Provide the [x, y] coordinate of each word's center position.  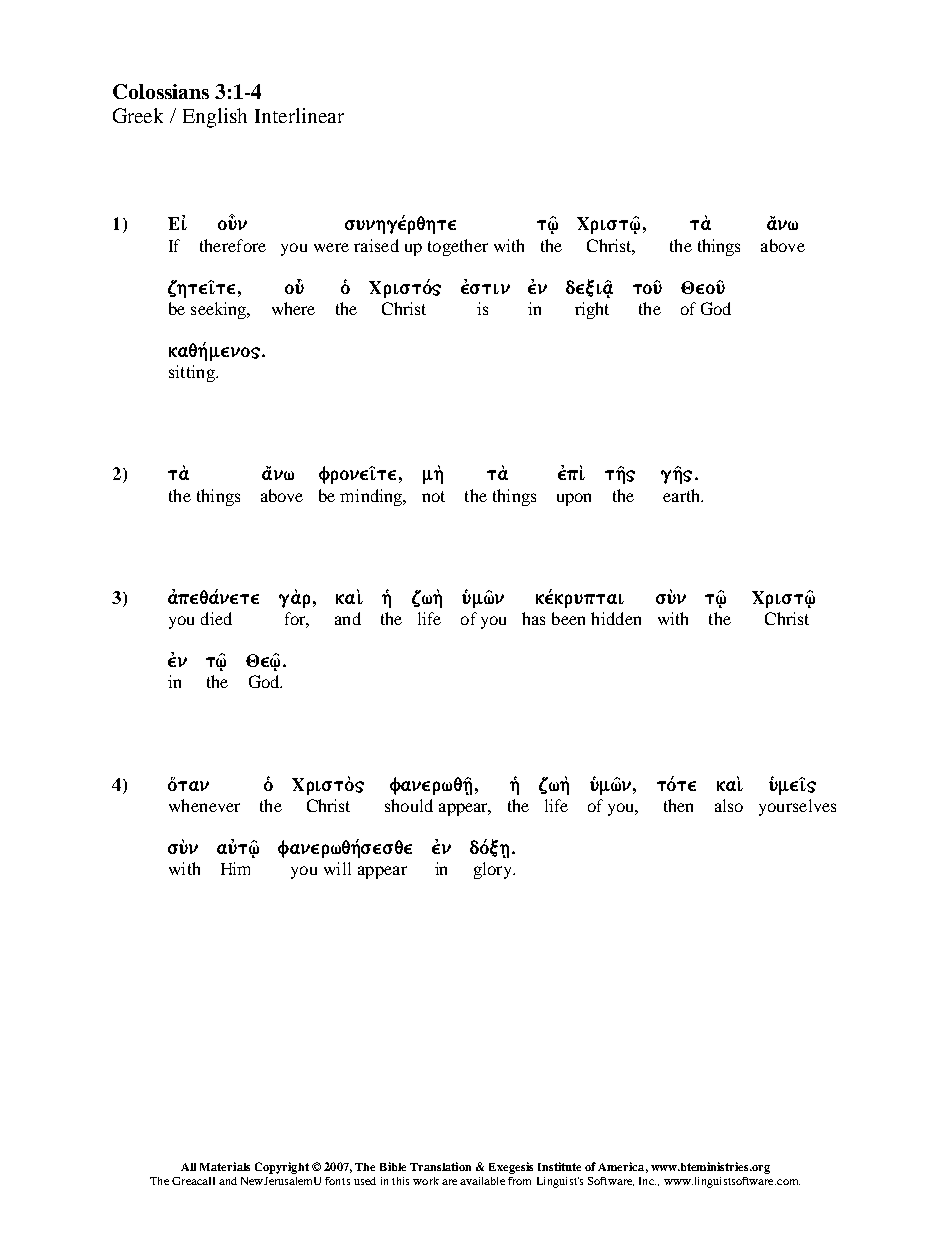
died [216, 618]
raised [376, 245]
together [458, 247]
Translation [440, 1166]
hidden [616, 618]
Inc [647, 1181]
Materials [225, 1166]
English [215, 118]
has [533, 618]
